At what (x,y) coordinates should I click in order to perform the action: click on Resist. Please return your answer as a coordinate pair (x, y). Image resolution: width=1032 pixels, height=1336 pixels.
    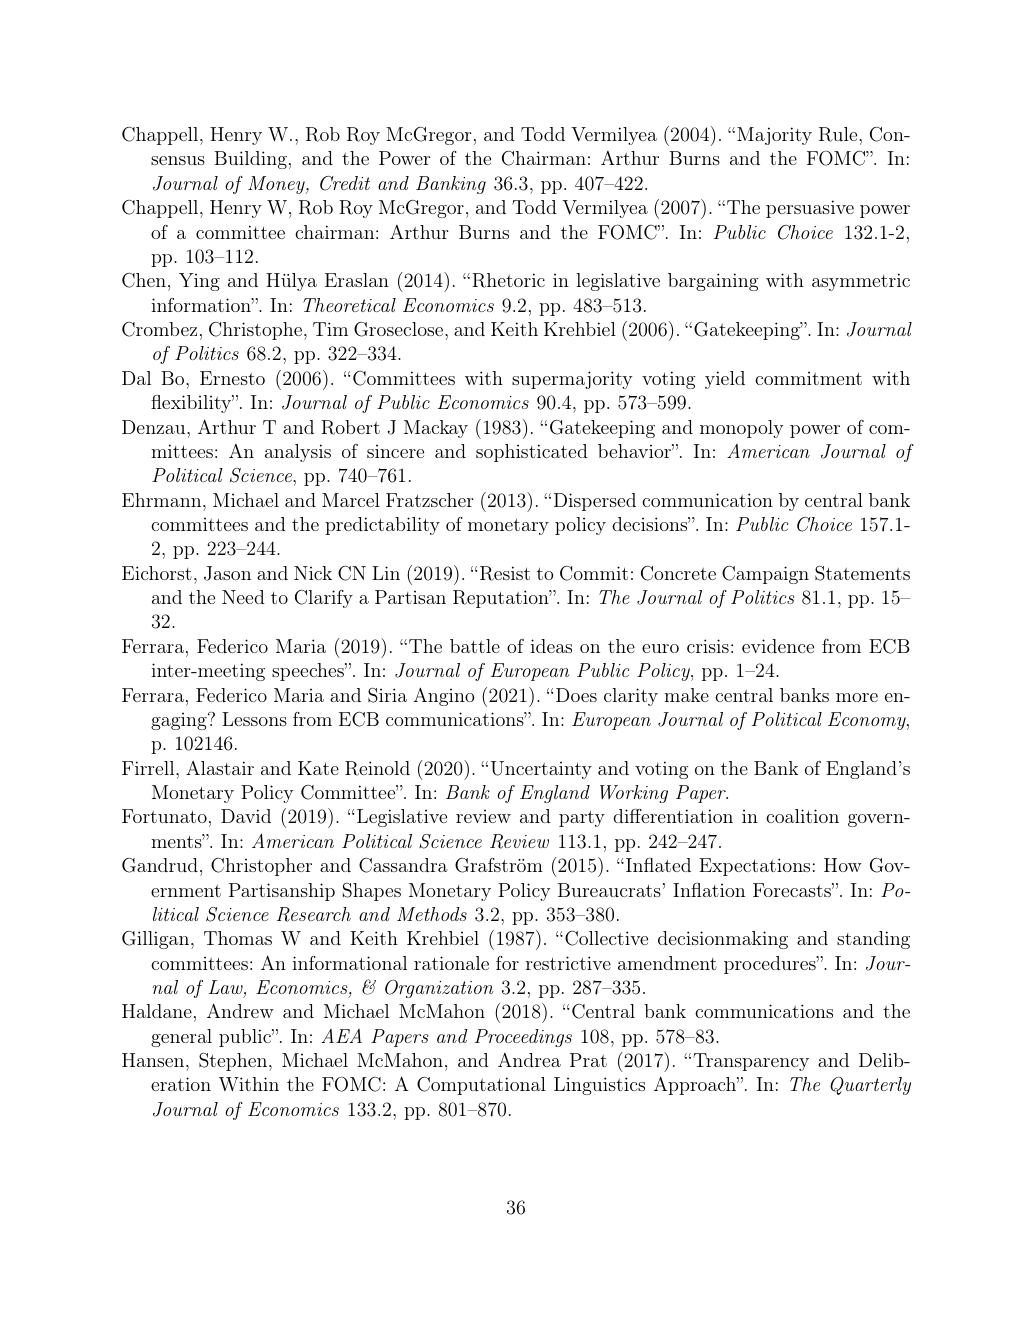
    Looking at the image, I should click on (505, 573).
